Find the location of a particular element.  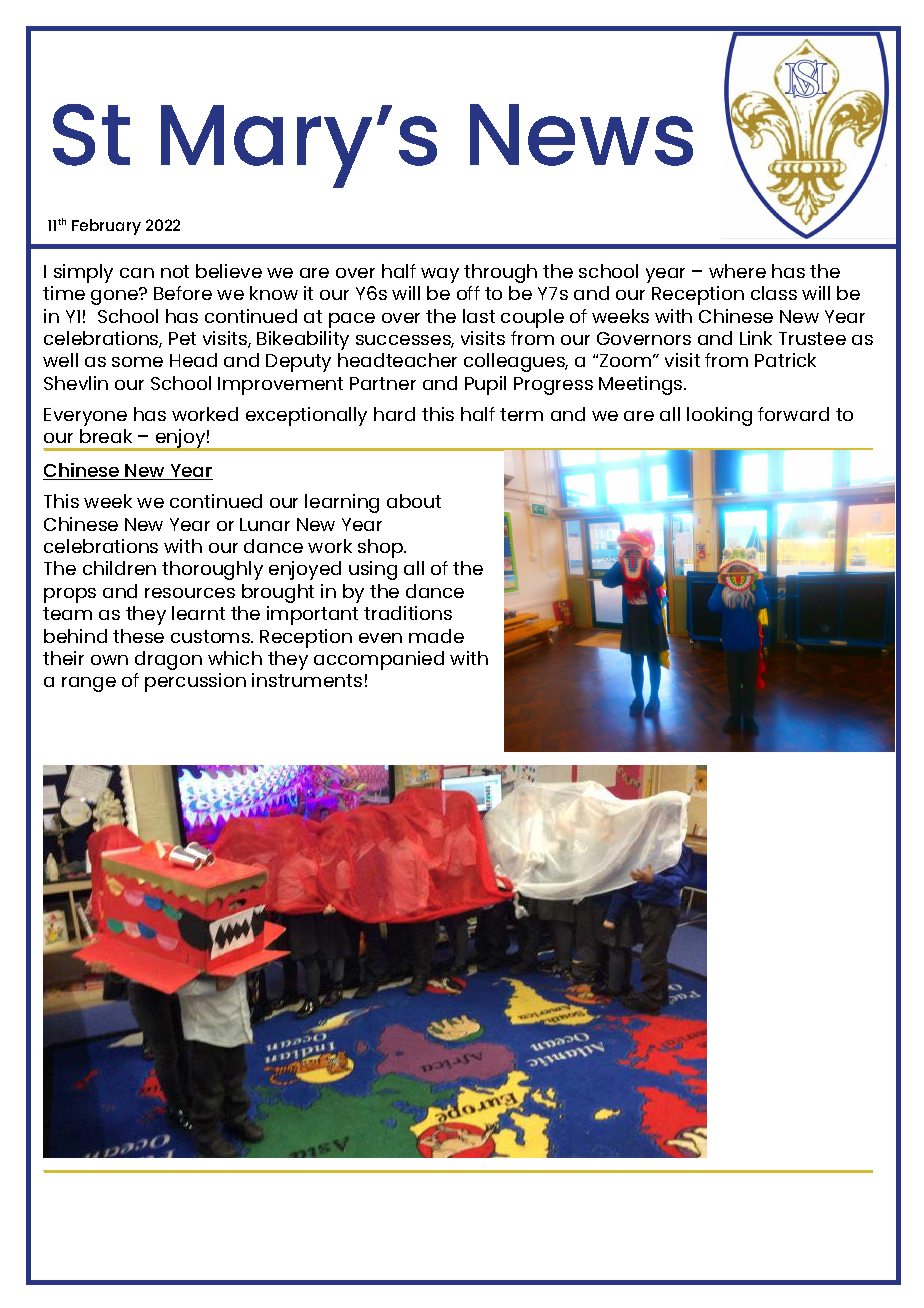

shop is located at coordinates (381, 548).
